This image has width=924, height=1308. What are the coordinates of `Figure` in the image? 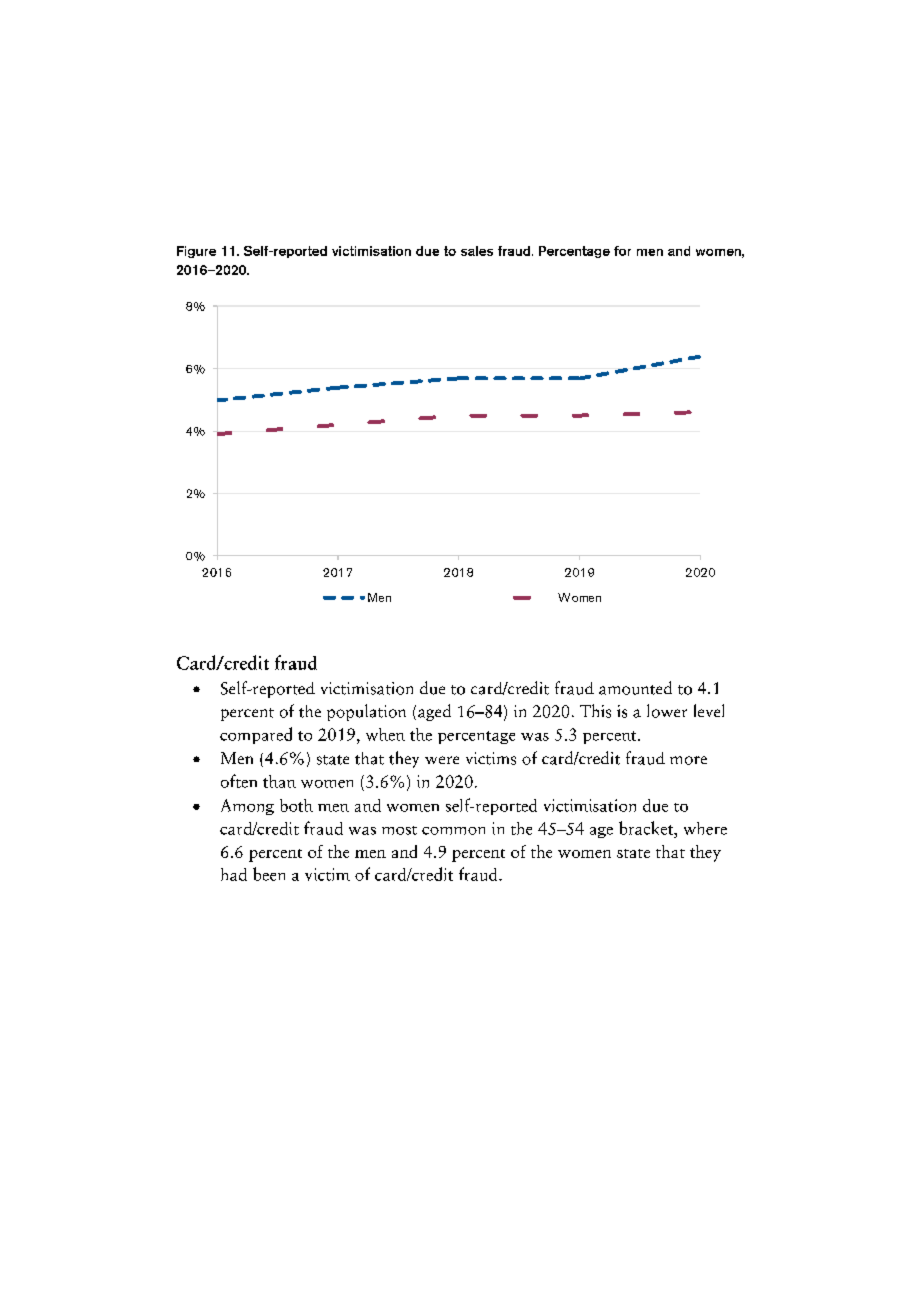 It's located at (196, 252).
